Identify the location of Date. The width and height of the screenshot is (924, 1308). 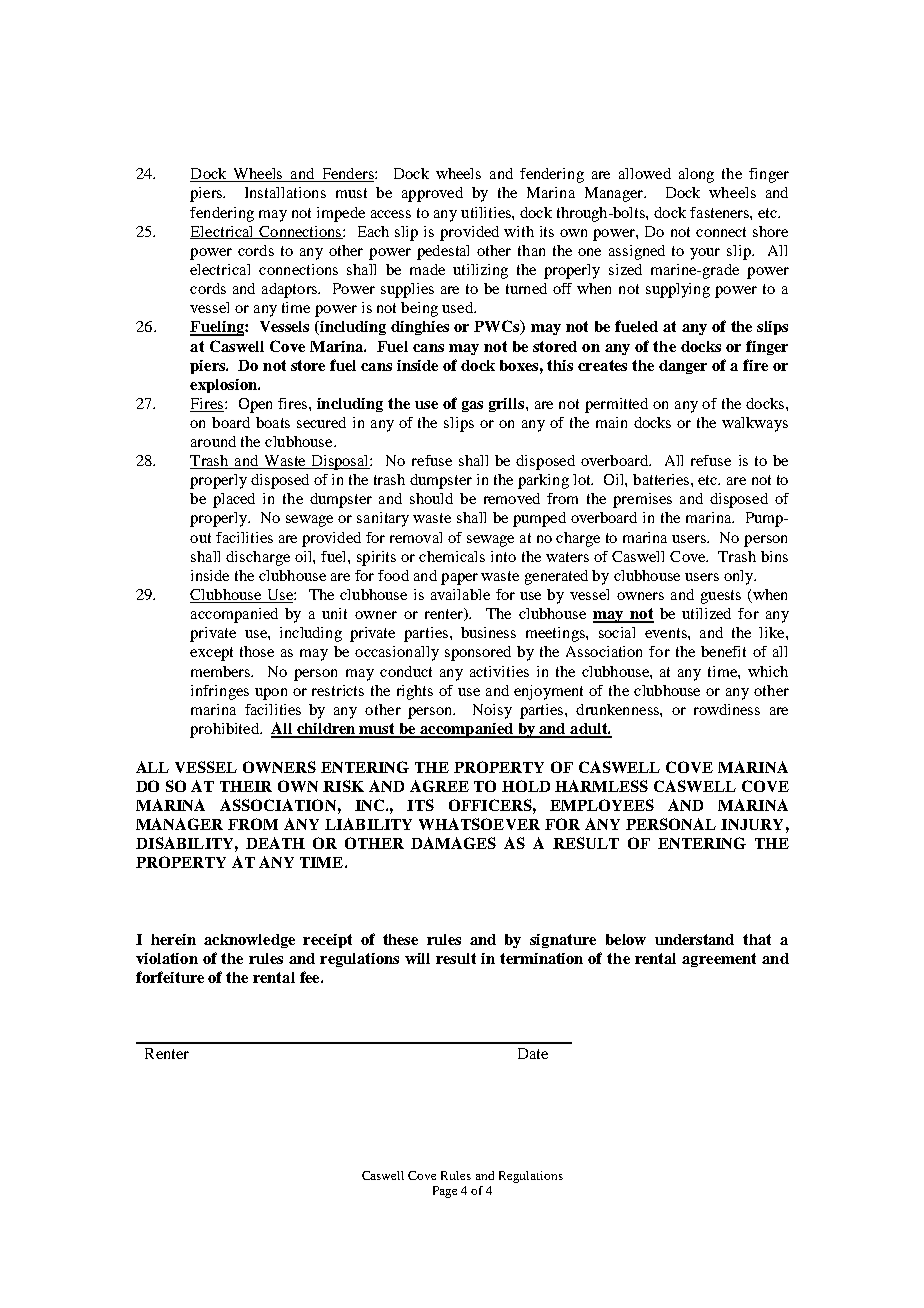
(533, 1053).
